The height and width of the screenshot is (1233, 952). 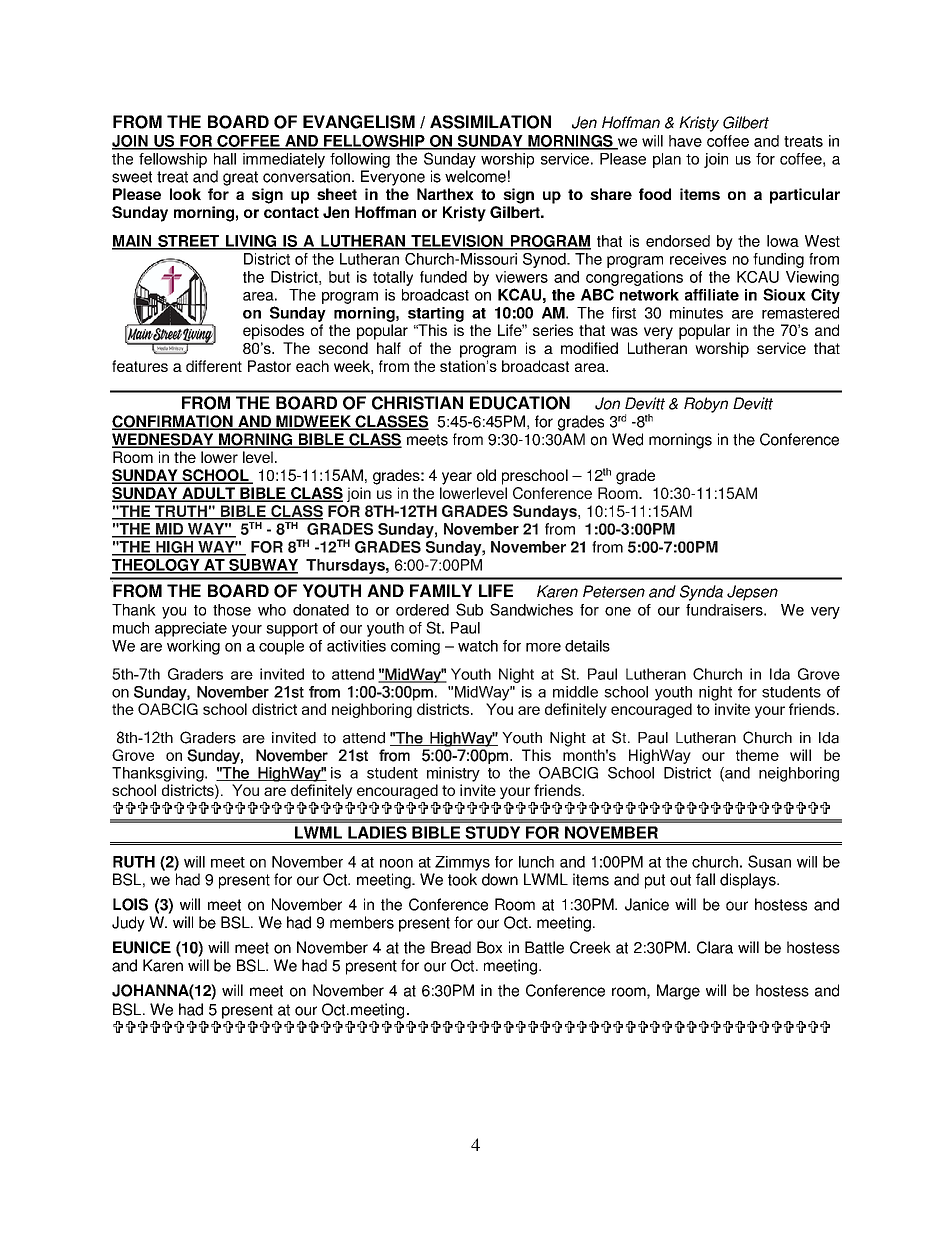 What do you see at coordinates (240, 178) in the screenshot?
I see `great` at bounding box center [240, 178].
